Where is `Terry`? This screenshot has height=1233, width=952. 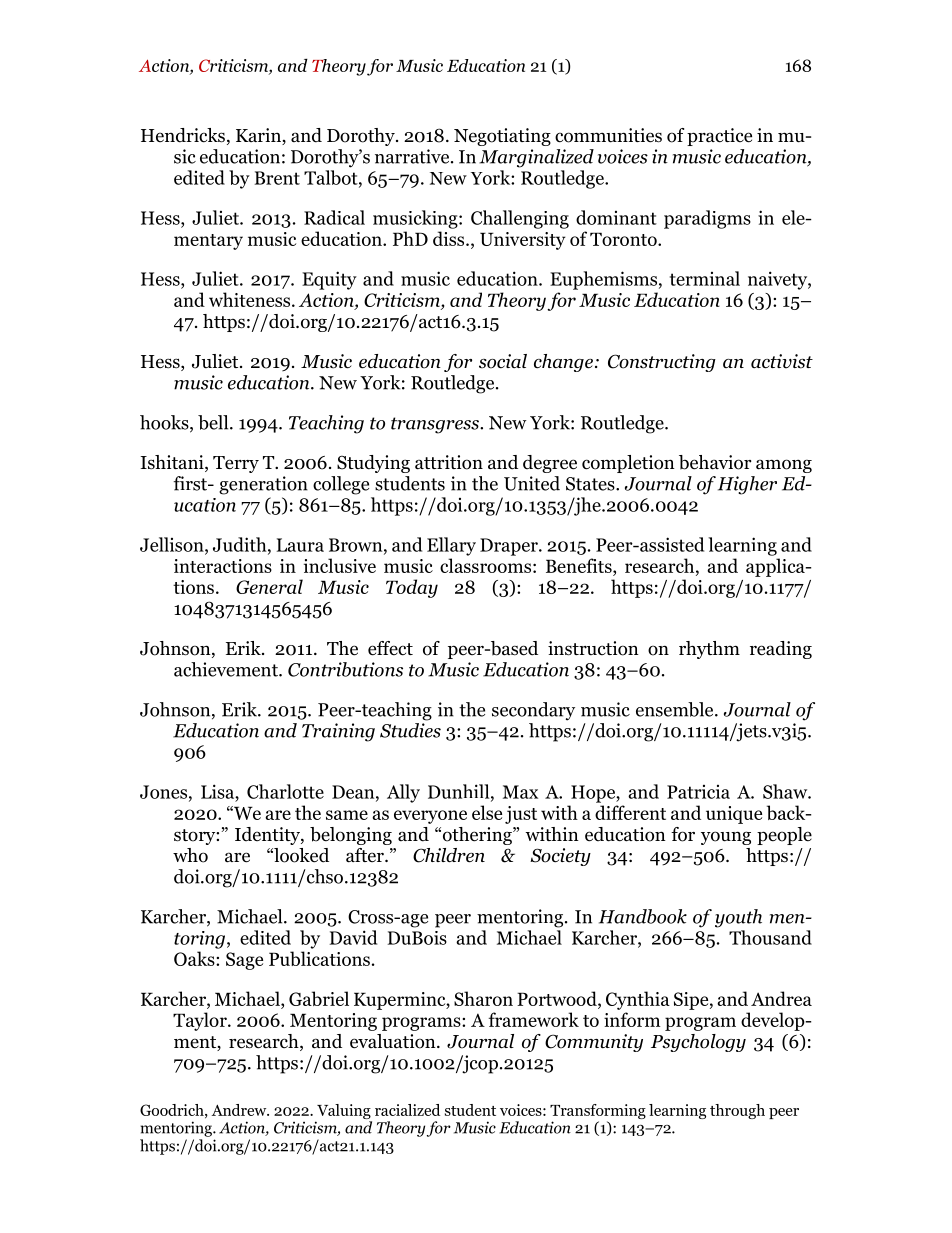
Terry is located at coordinates (236, 464).
